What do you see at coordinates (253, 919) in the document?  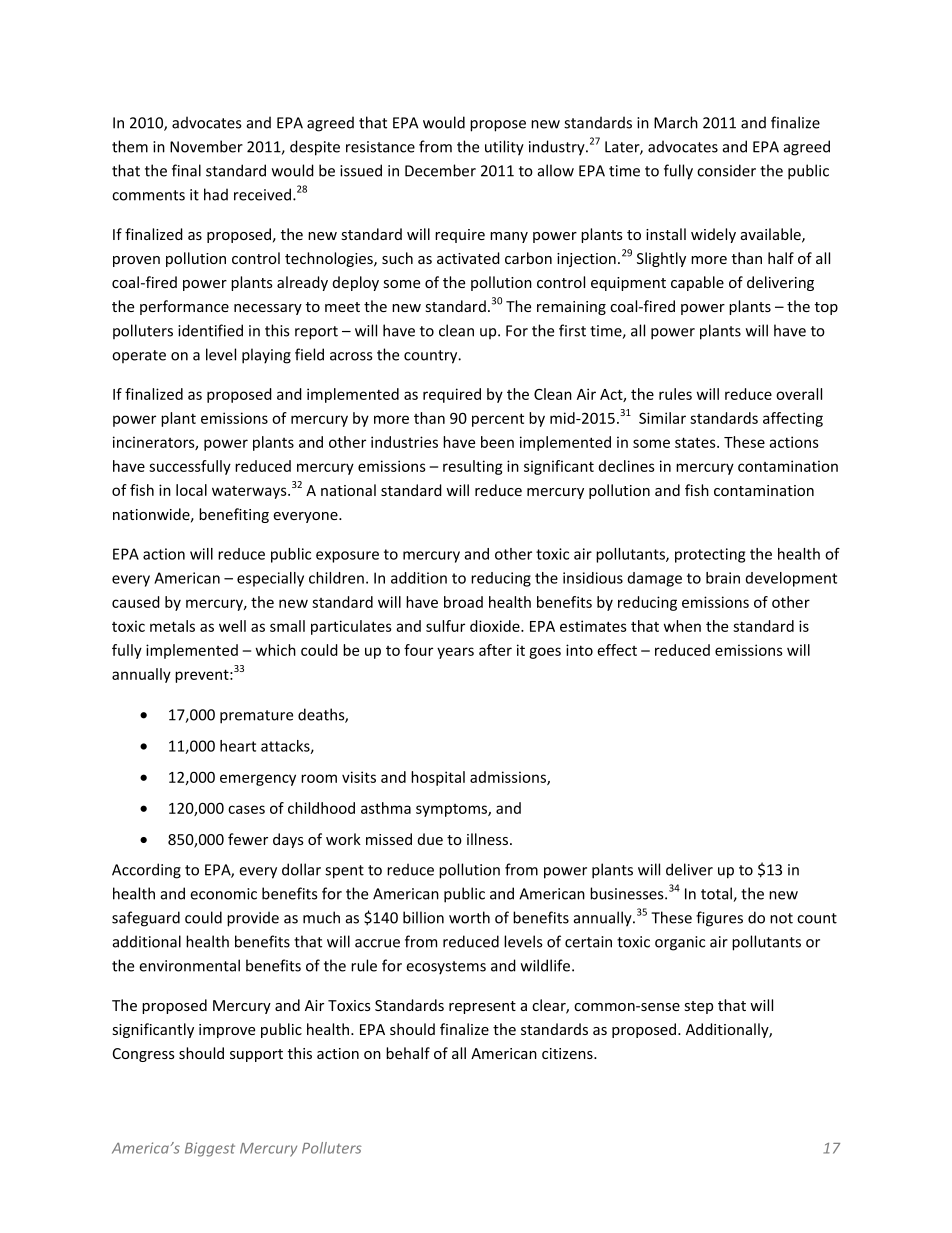 I see `provide` at bounding box center [253, 919].
